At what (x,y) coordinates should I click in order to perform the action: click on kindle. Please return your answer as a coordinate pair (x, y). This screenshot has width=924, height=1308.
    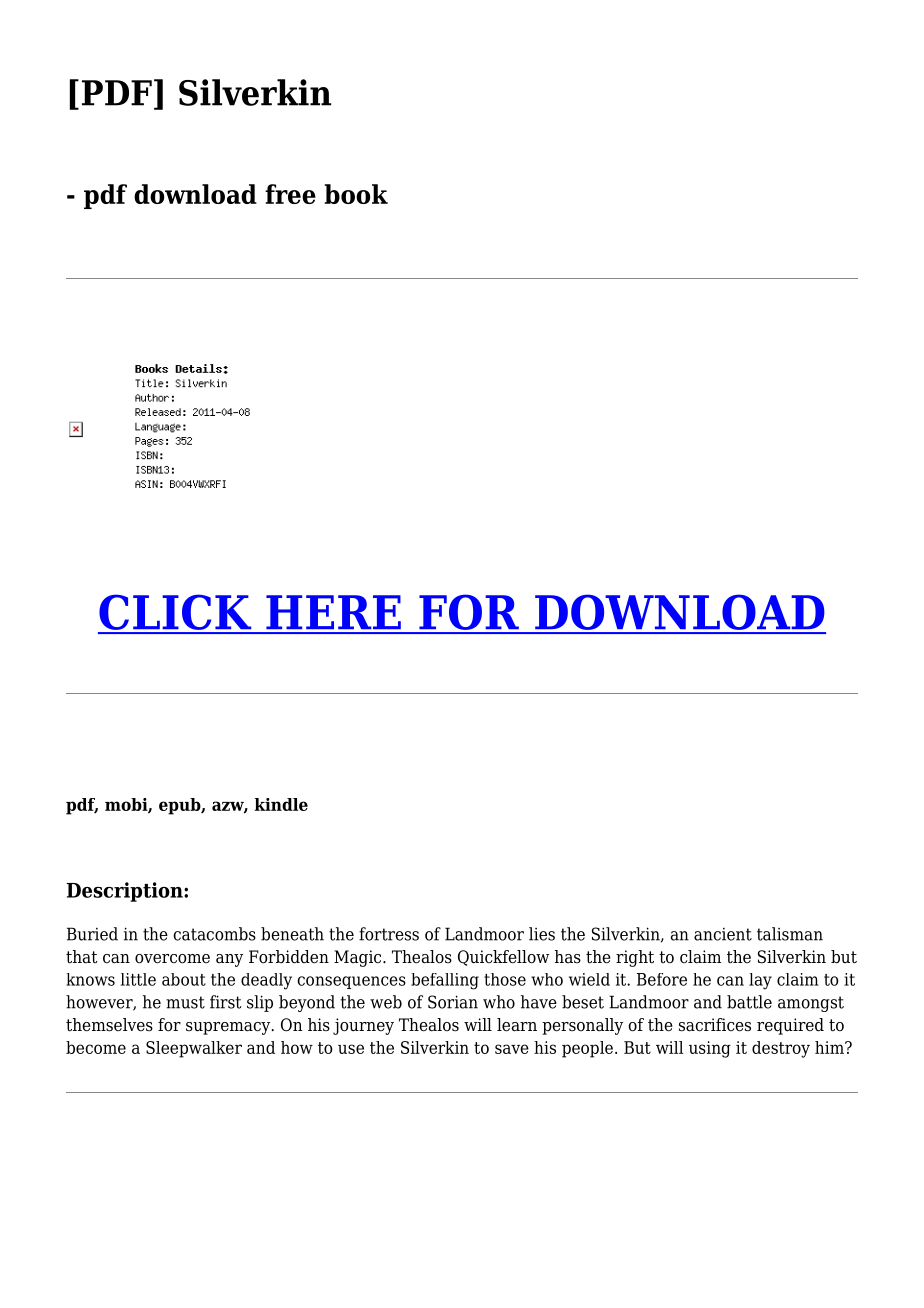
    Looking at the image, I should click on (281, 804).
